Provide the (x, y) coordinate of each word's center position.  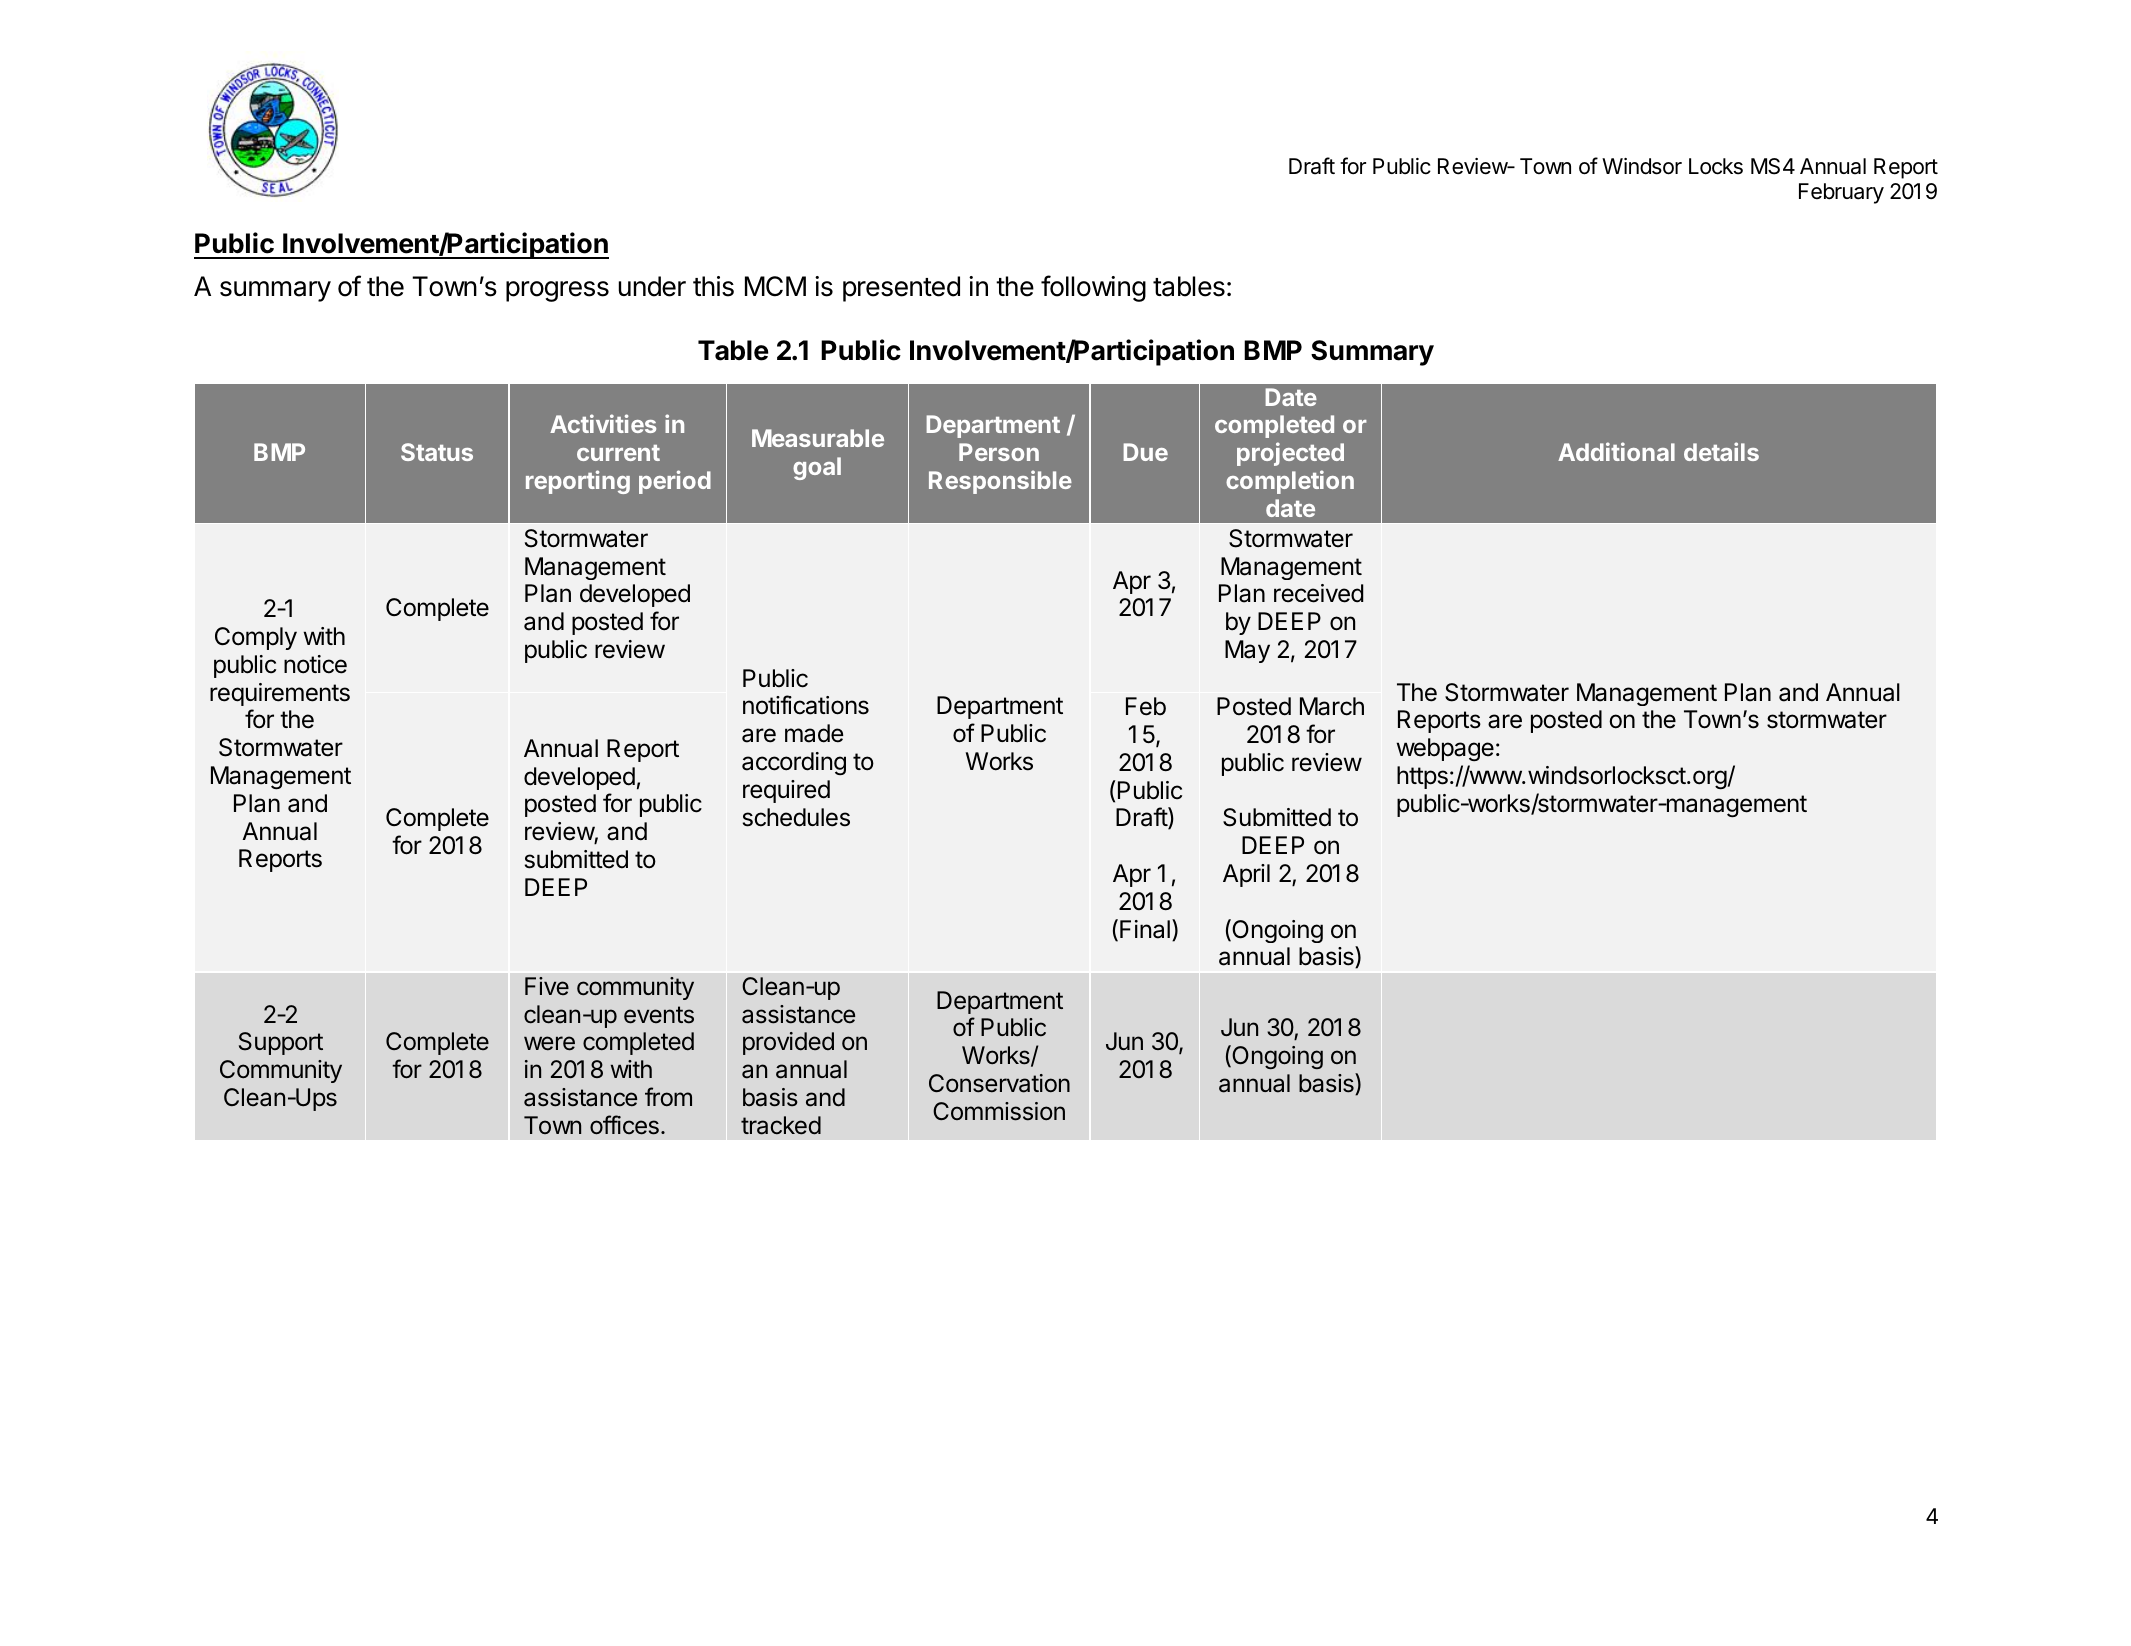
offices (624, 1125)
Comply (256, 638)
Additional (1616, 451)
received (1319, 593)
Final (1145, 929)
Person (999, 452)
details (1721, 451)
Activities (603, 423)
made (814, 733)
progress (557, 291)
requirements (280, 694)
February (1841, 193)
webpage (1445, 749)
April (1246, 875)
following (1093, 288)
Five (547, 986)
